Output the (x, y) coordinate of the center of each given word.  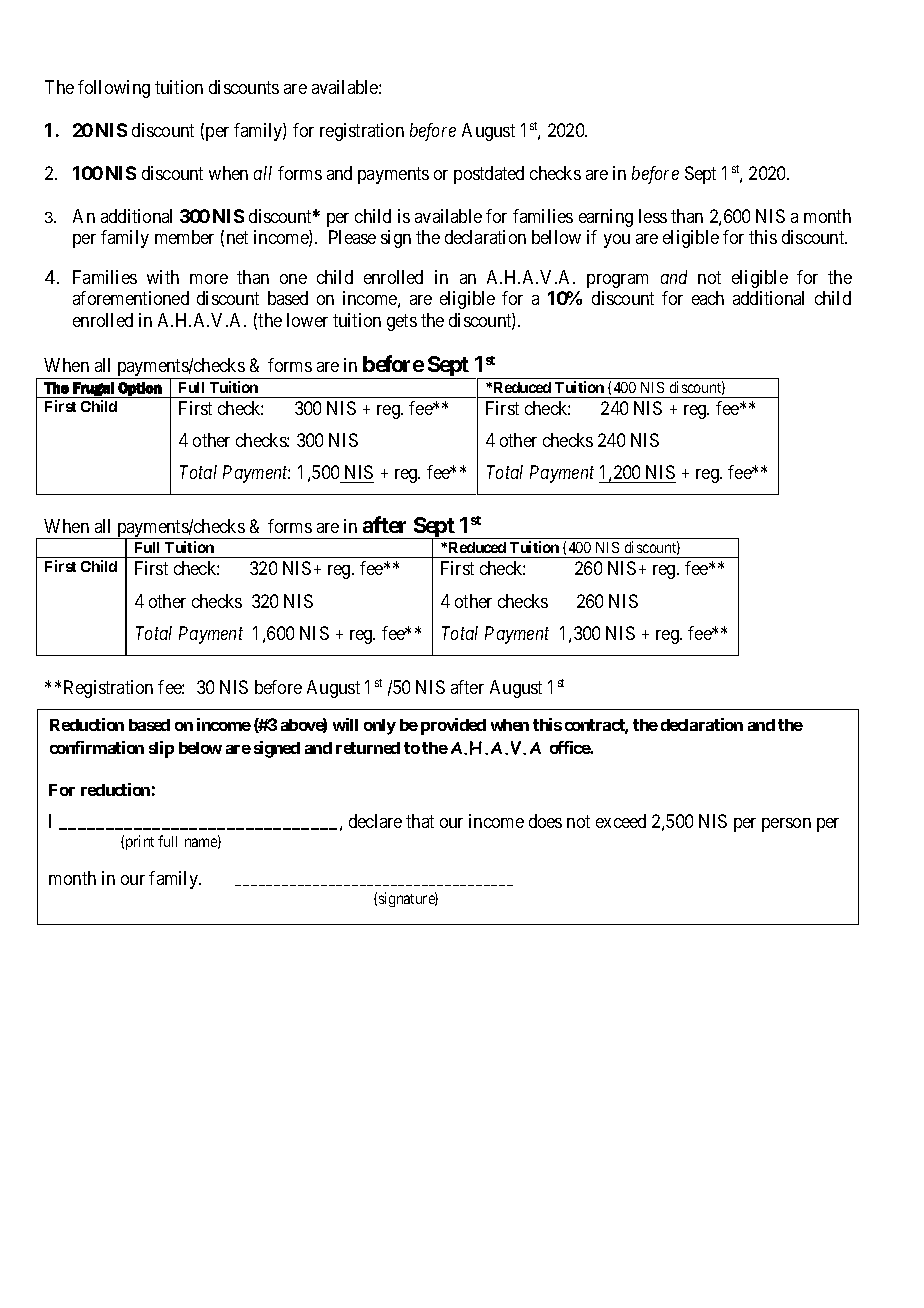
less (653, 216)
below (200, 748)
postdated (489, 175)
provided (453, 726)
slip (161, 749)
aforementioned (131, 298)
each (708, 298)
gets (402, 322)
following (114, 89)
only (380, 727)
